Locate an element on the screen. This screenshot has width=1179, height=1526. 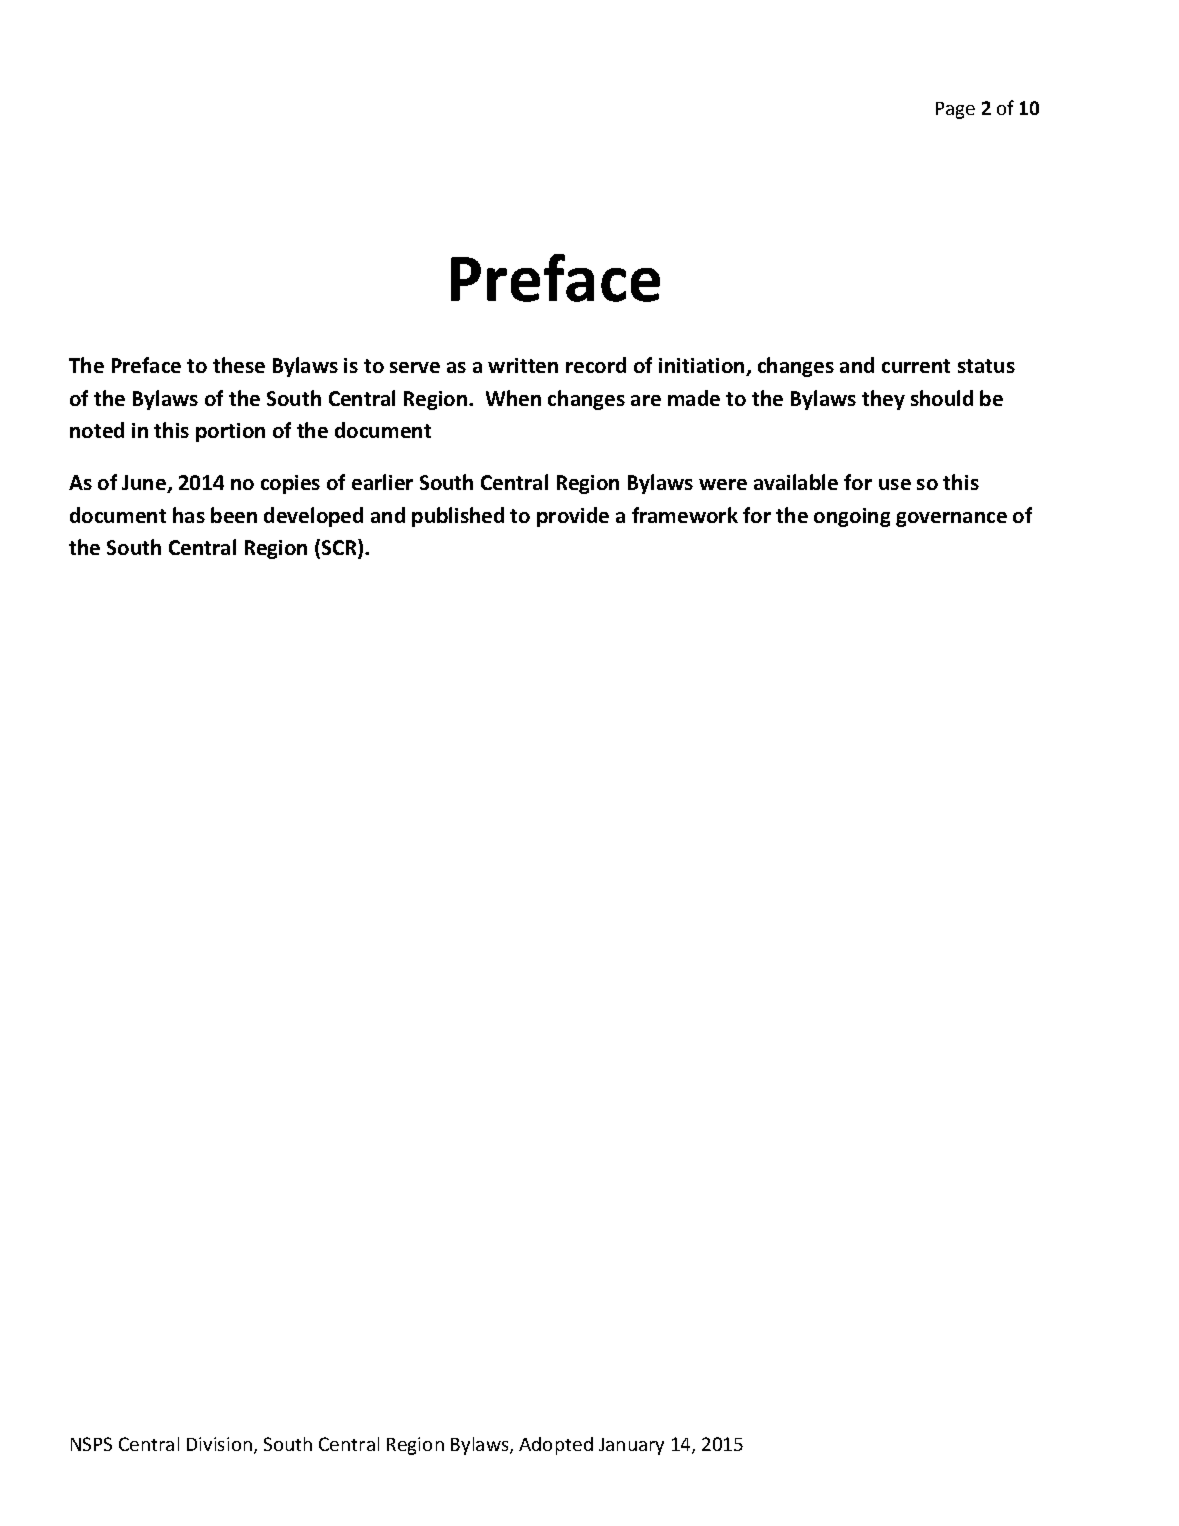
ongoing is located at coordinates (852, 517).
